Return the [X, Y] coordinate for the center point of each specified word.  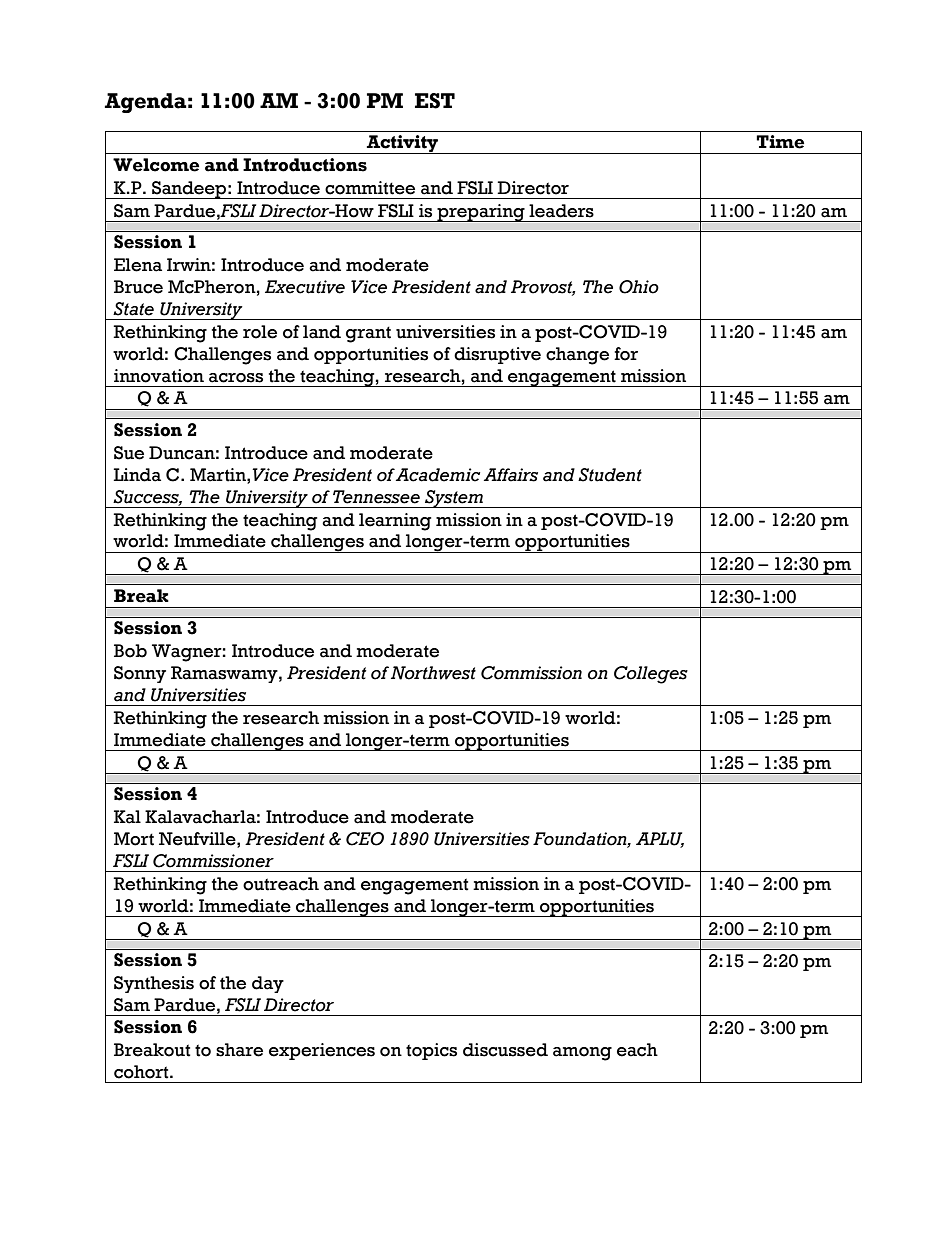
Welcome [156, 165]
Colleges [651, 675]
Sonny [140, 674]
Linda [137, 475]
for [626, 354]
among [582, 1054]
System [454, 499]
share [239, 1050]
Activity [403, 144]
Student [610, 475]
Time [780, 142]
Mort [134, 839]
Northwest [433, 673]
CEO [365, 839]
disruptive [497, 355]
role [260, 332]
